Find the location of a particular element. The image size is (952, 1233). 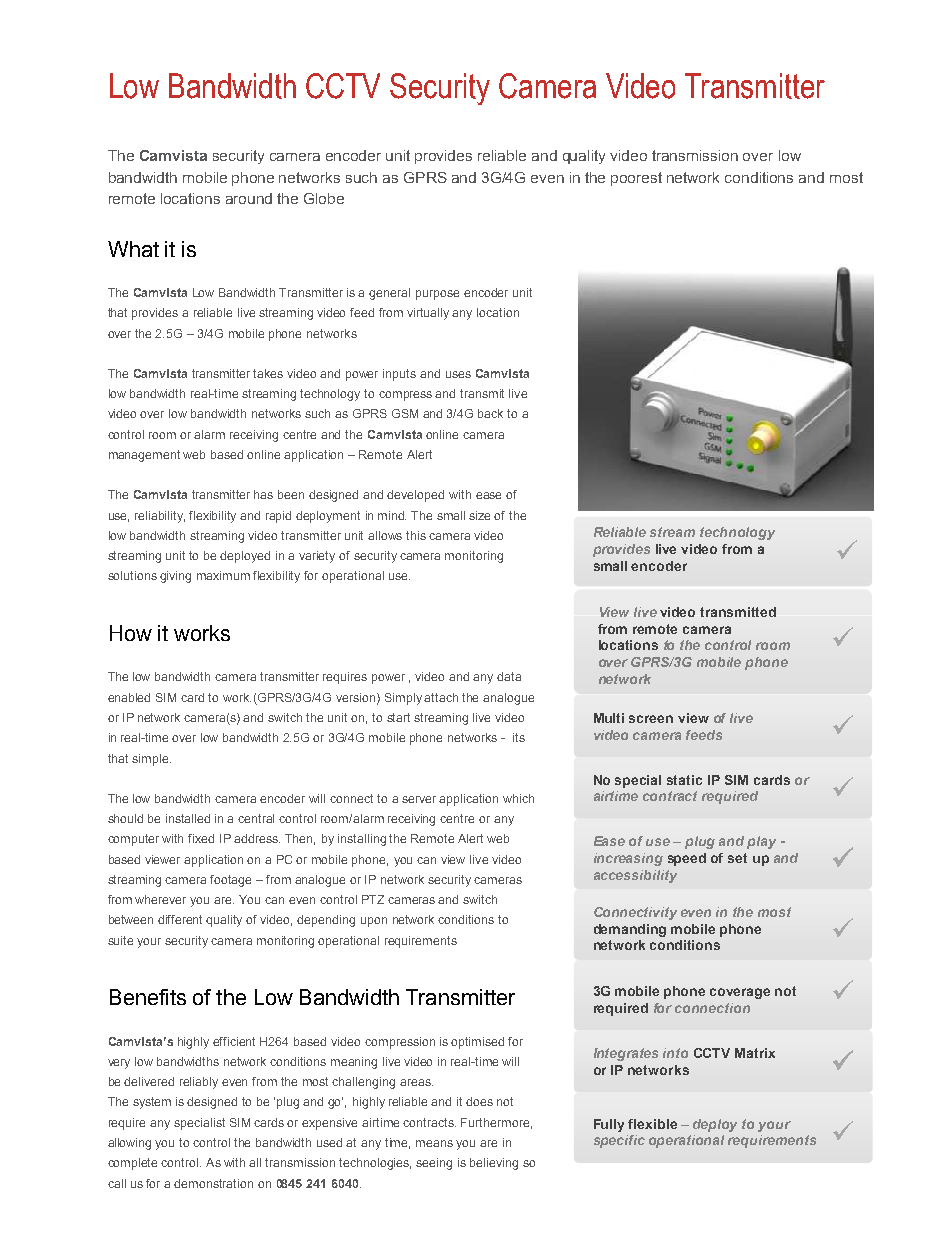

GSM is located at coordinates (405, 413).
